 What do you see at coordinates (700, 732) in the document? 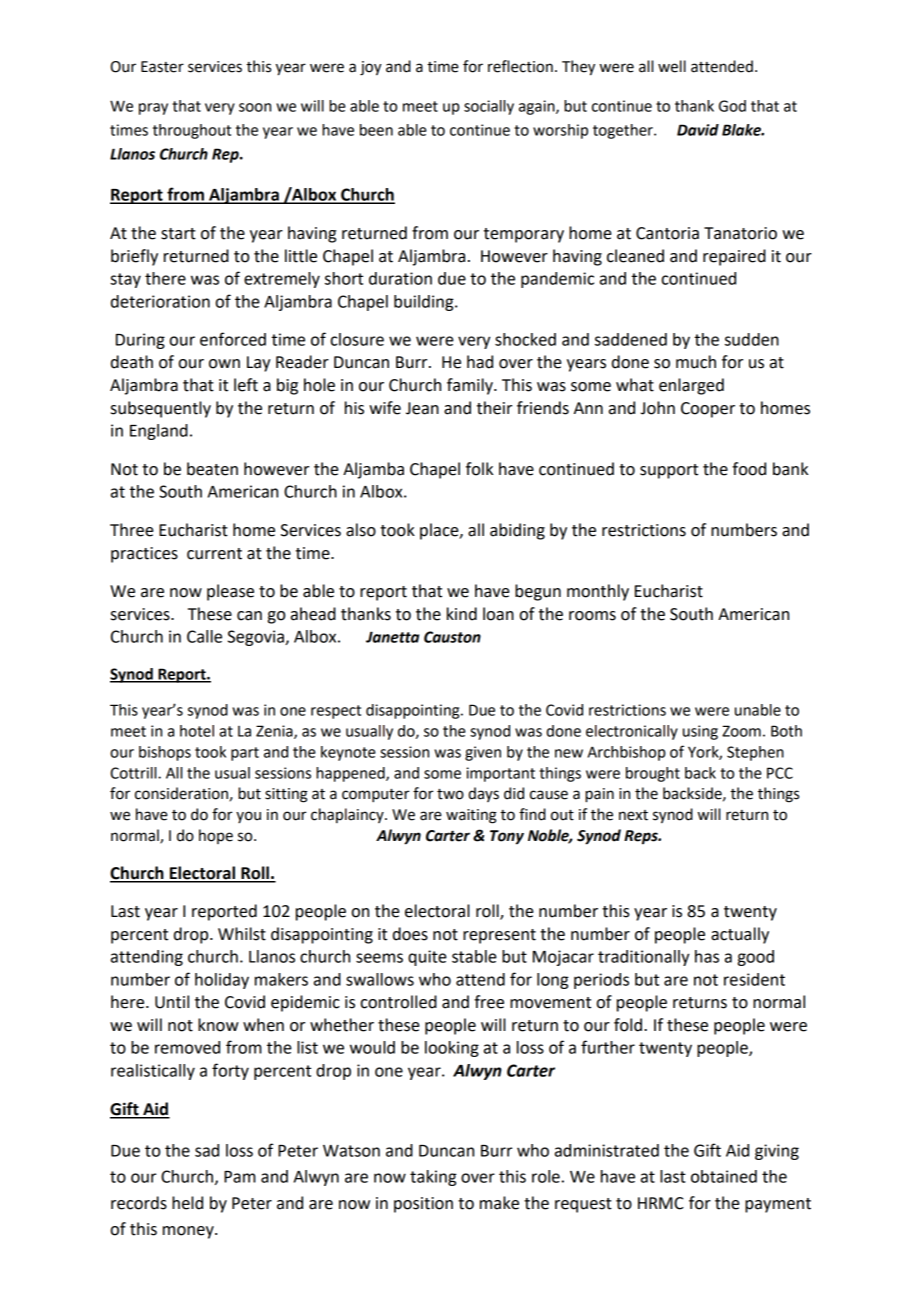
I see `using` at bounding box center [700, 732].
